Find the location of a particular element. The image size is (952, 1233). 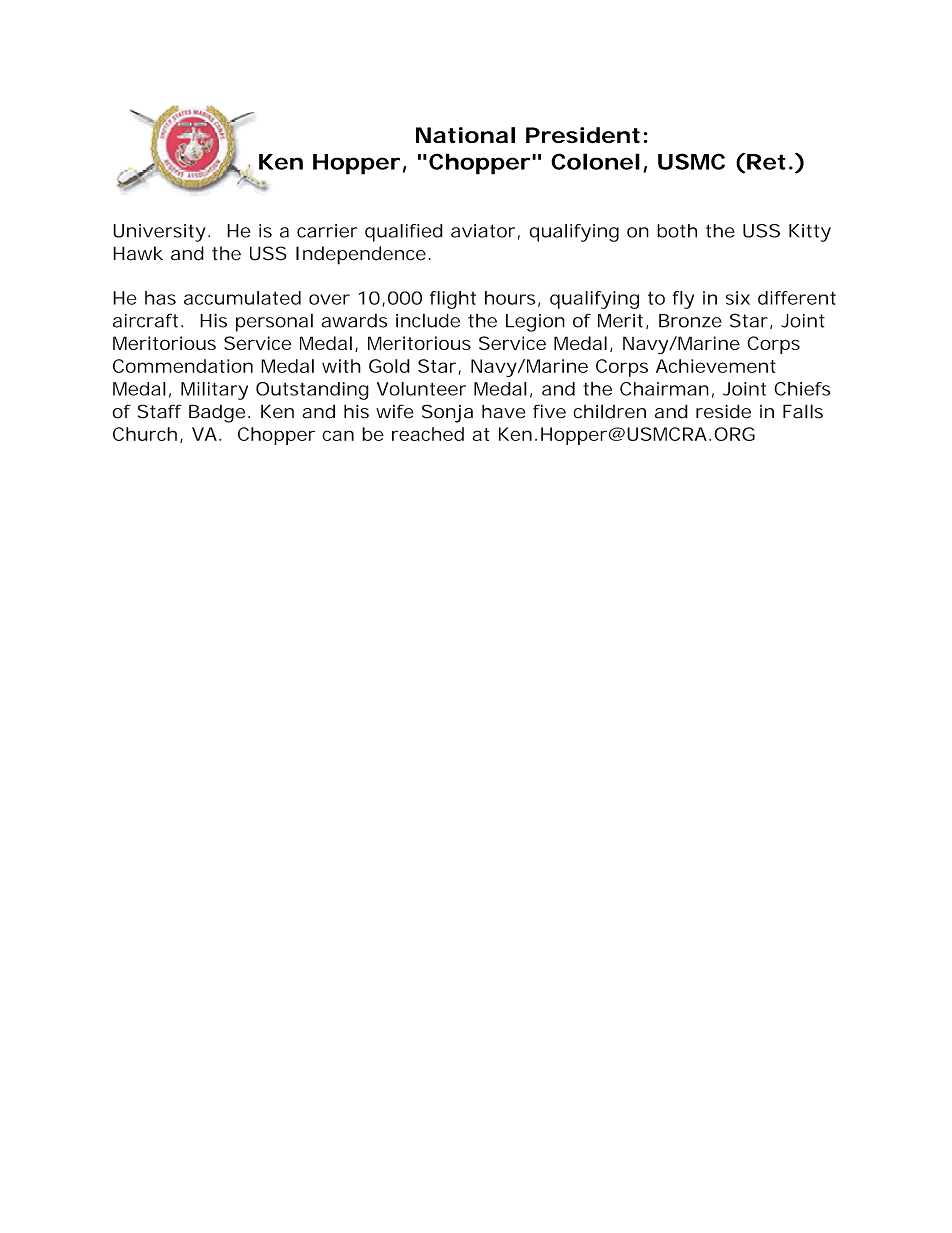

Ret is located at coordinates (766, 162).
